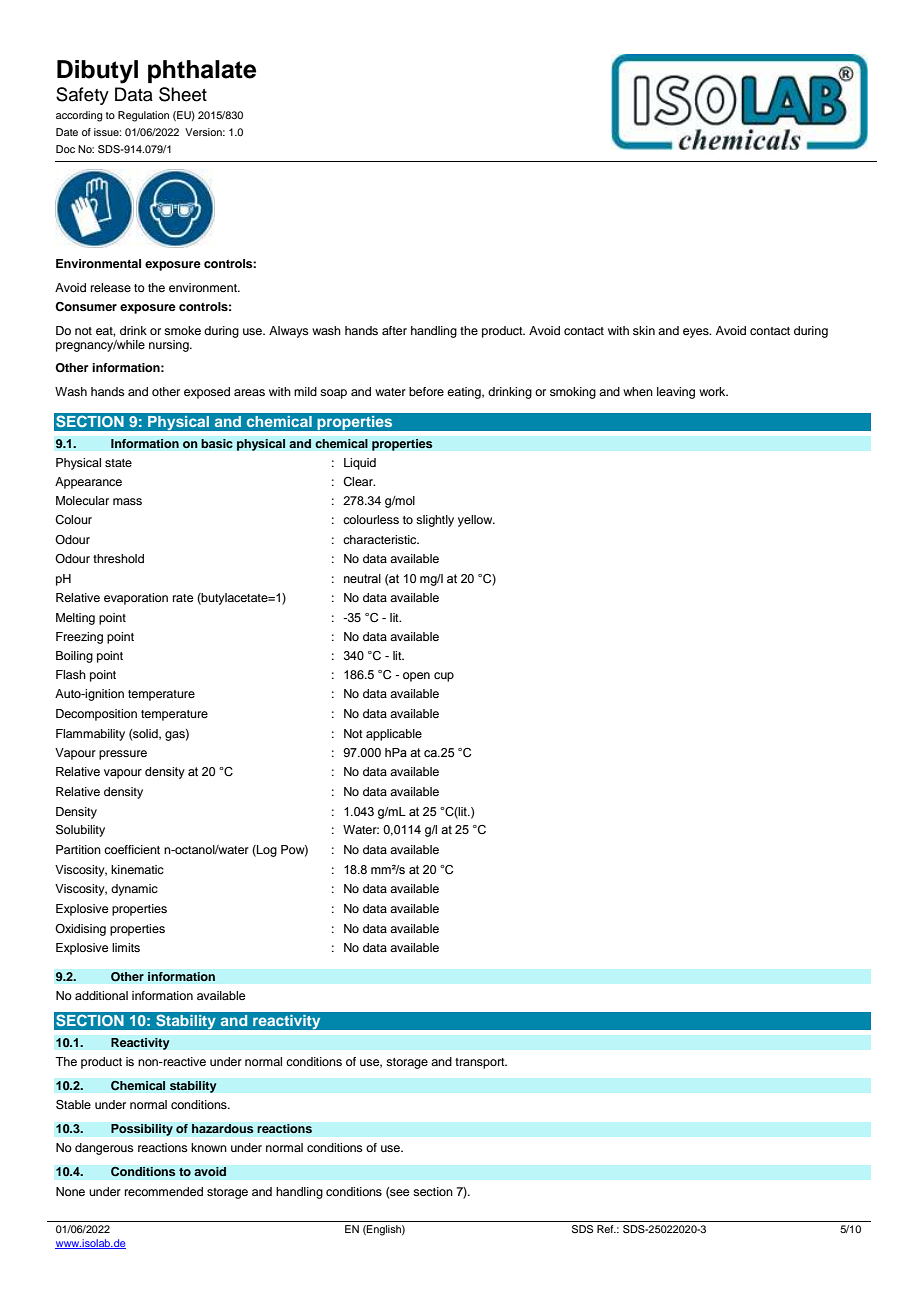  What do you see at coordinates (143, 116) in the screenshot?
I see `Regulation` at bounding box center [143, 116].
